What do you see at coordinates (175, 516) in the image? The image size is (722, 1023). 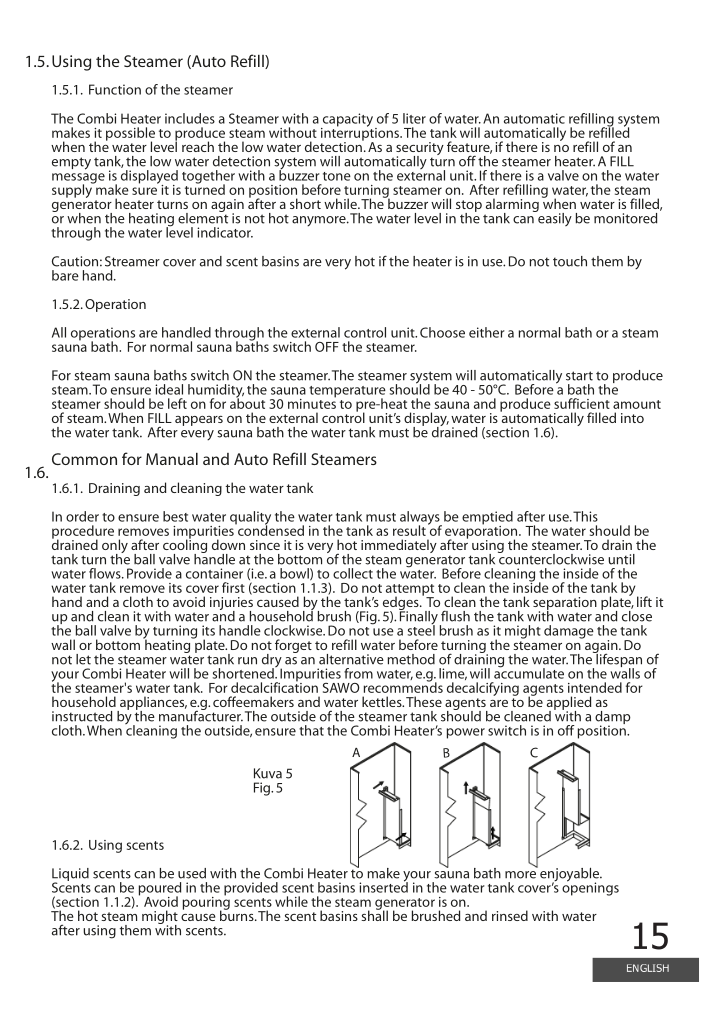 I see `best` at bounding box center [175, 516].
